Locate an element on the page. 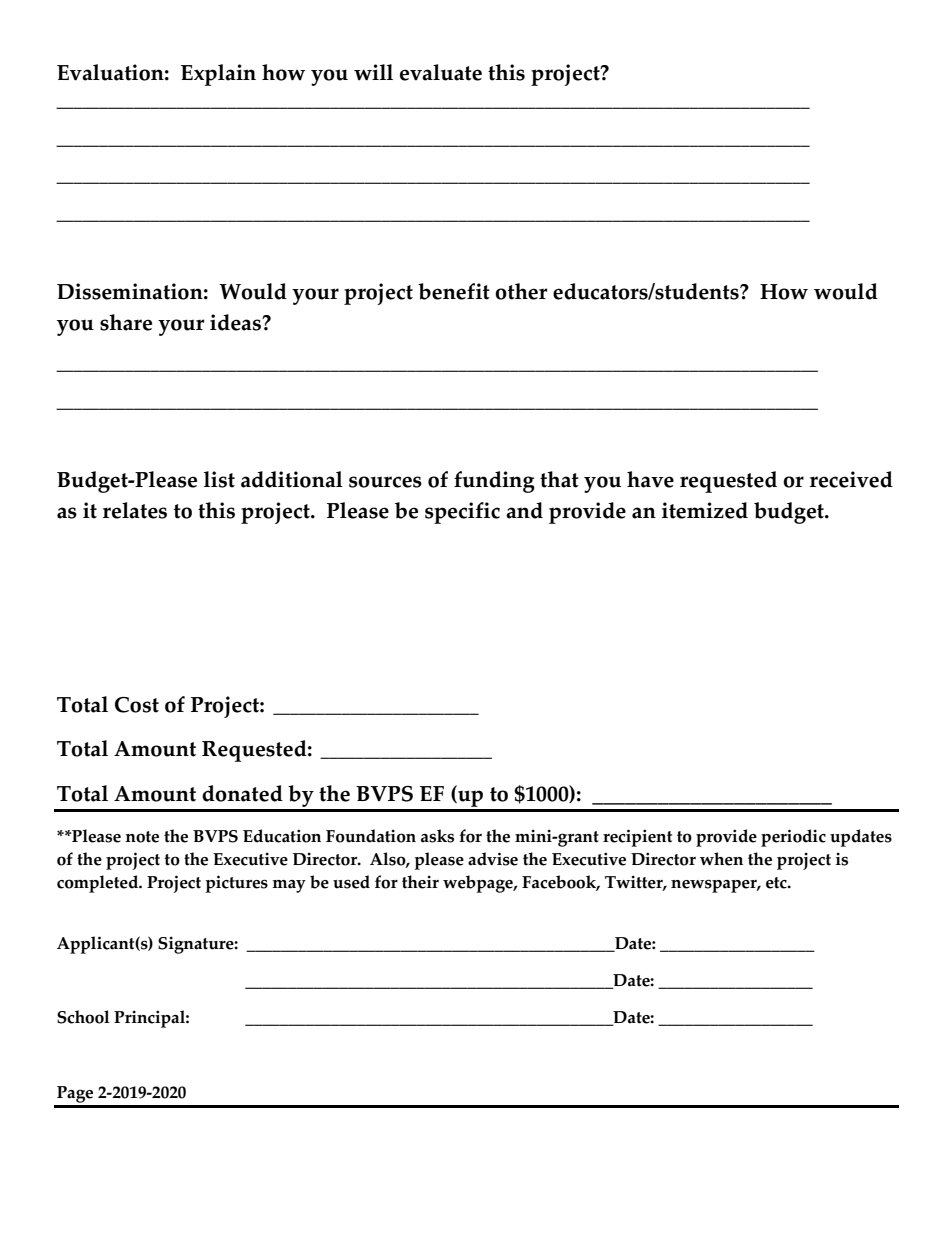 This document has height=1233, width=952. evaluate is located at coordinates (441, 72).
